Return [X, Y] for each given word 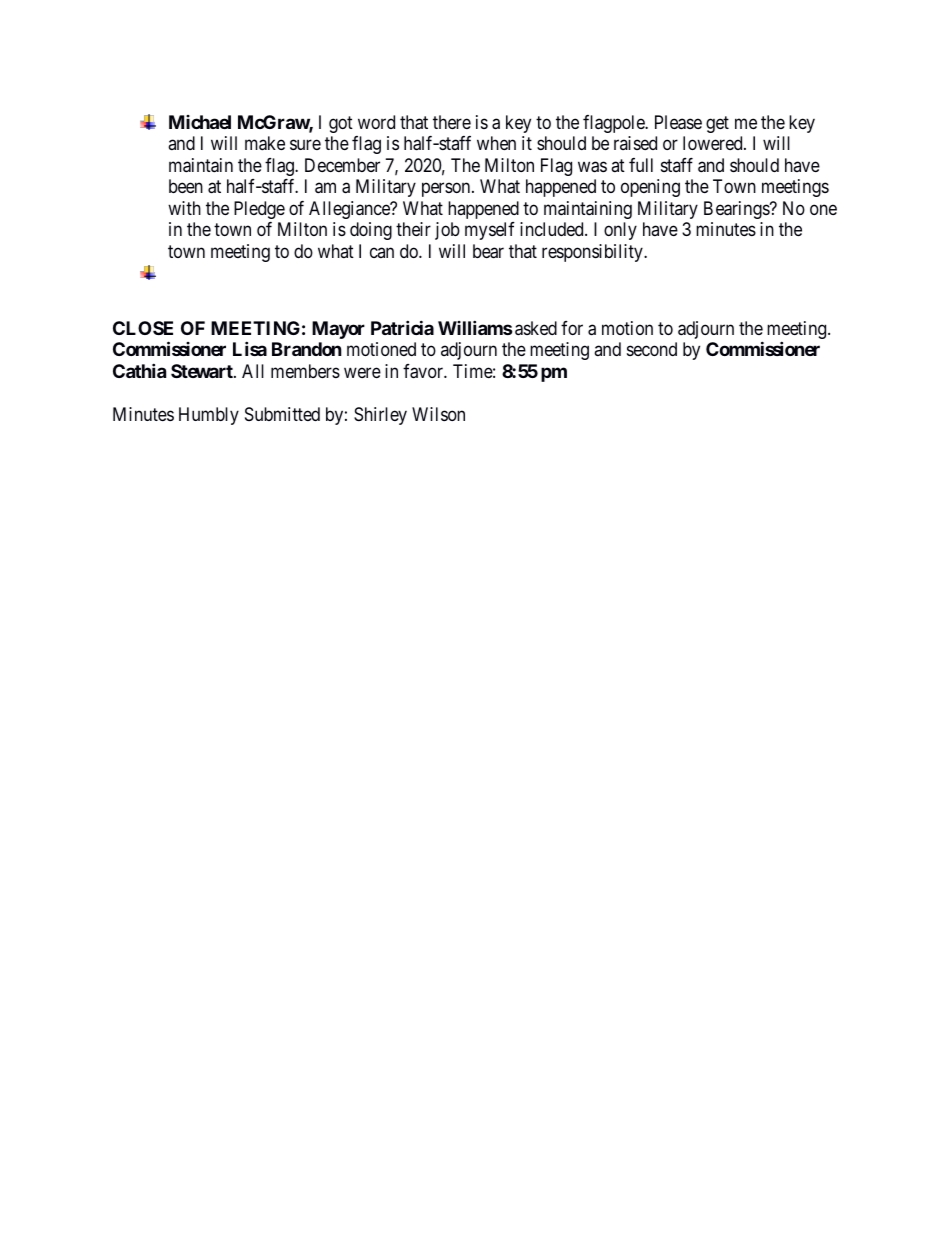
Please [678, 122]
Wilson [438, 414]
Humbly [209, 416]
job [447, 231]
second [652, 349]
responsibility [593, 253]
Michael [200, 122]
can [382, 252]
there [452, 122]
